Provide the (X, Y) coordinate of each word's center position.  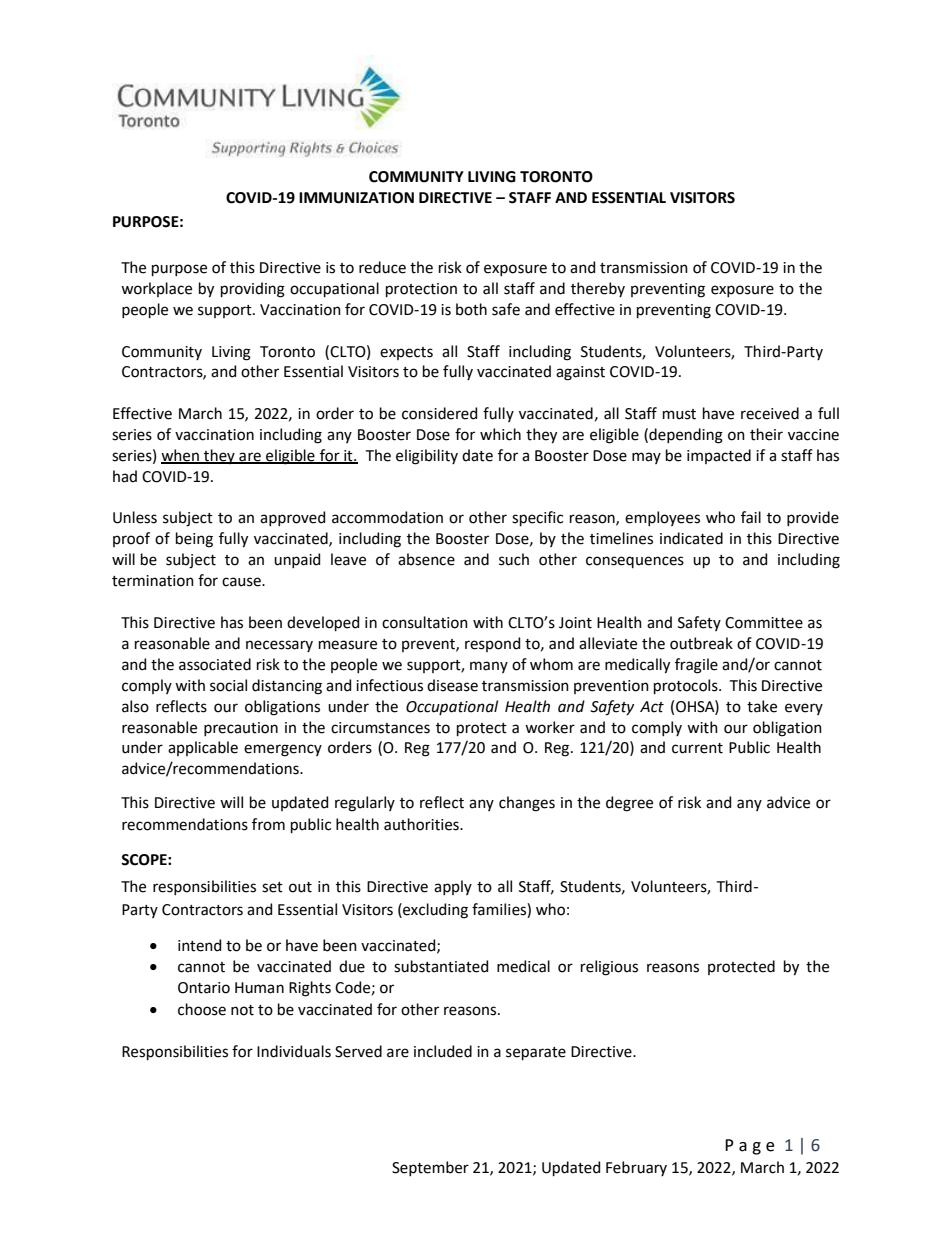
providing (253, 290)
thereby (598, 289)
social (228, 685)
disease (452, 685)
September (430, 1168)
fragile (696, 666)
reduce (382, 267)
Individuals (294, 1051)
